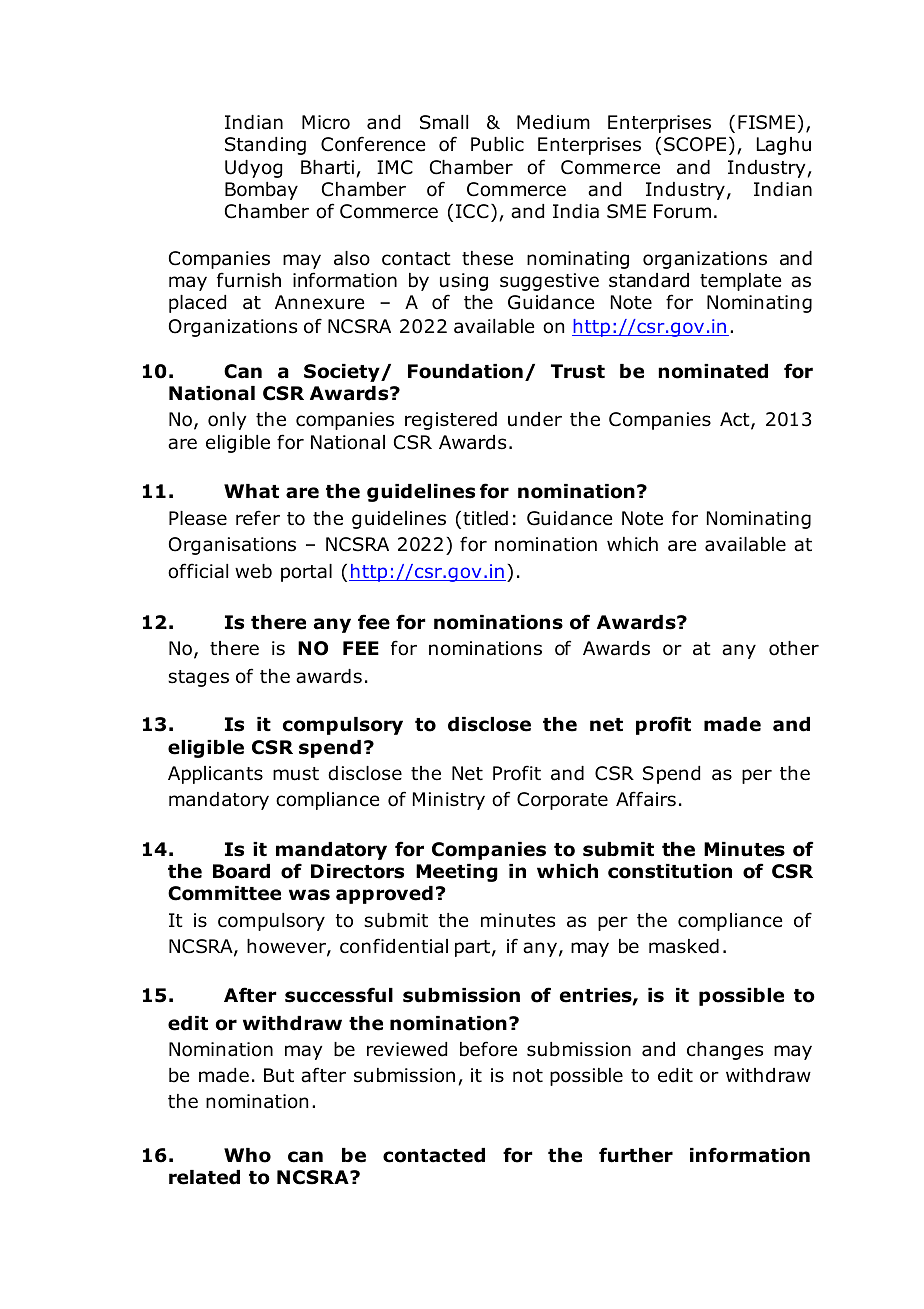  What do you see at coordinates (695, 144) in the image?
I see `SCOPE` at bounding box center [695, 144].
